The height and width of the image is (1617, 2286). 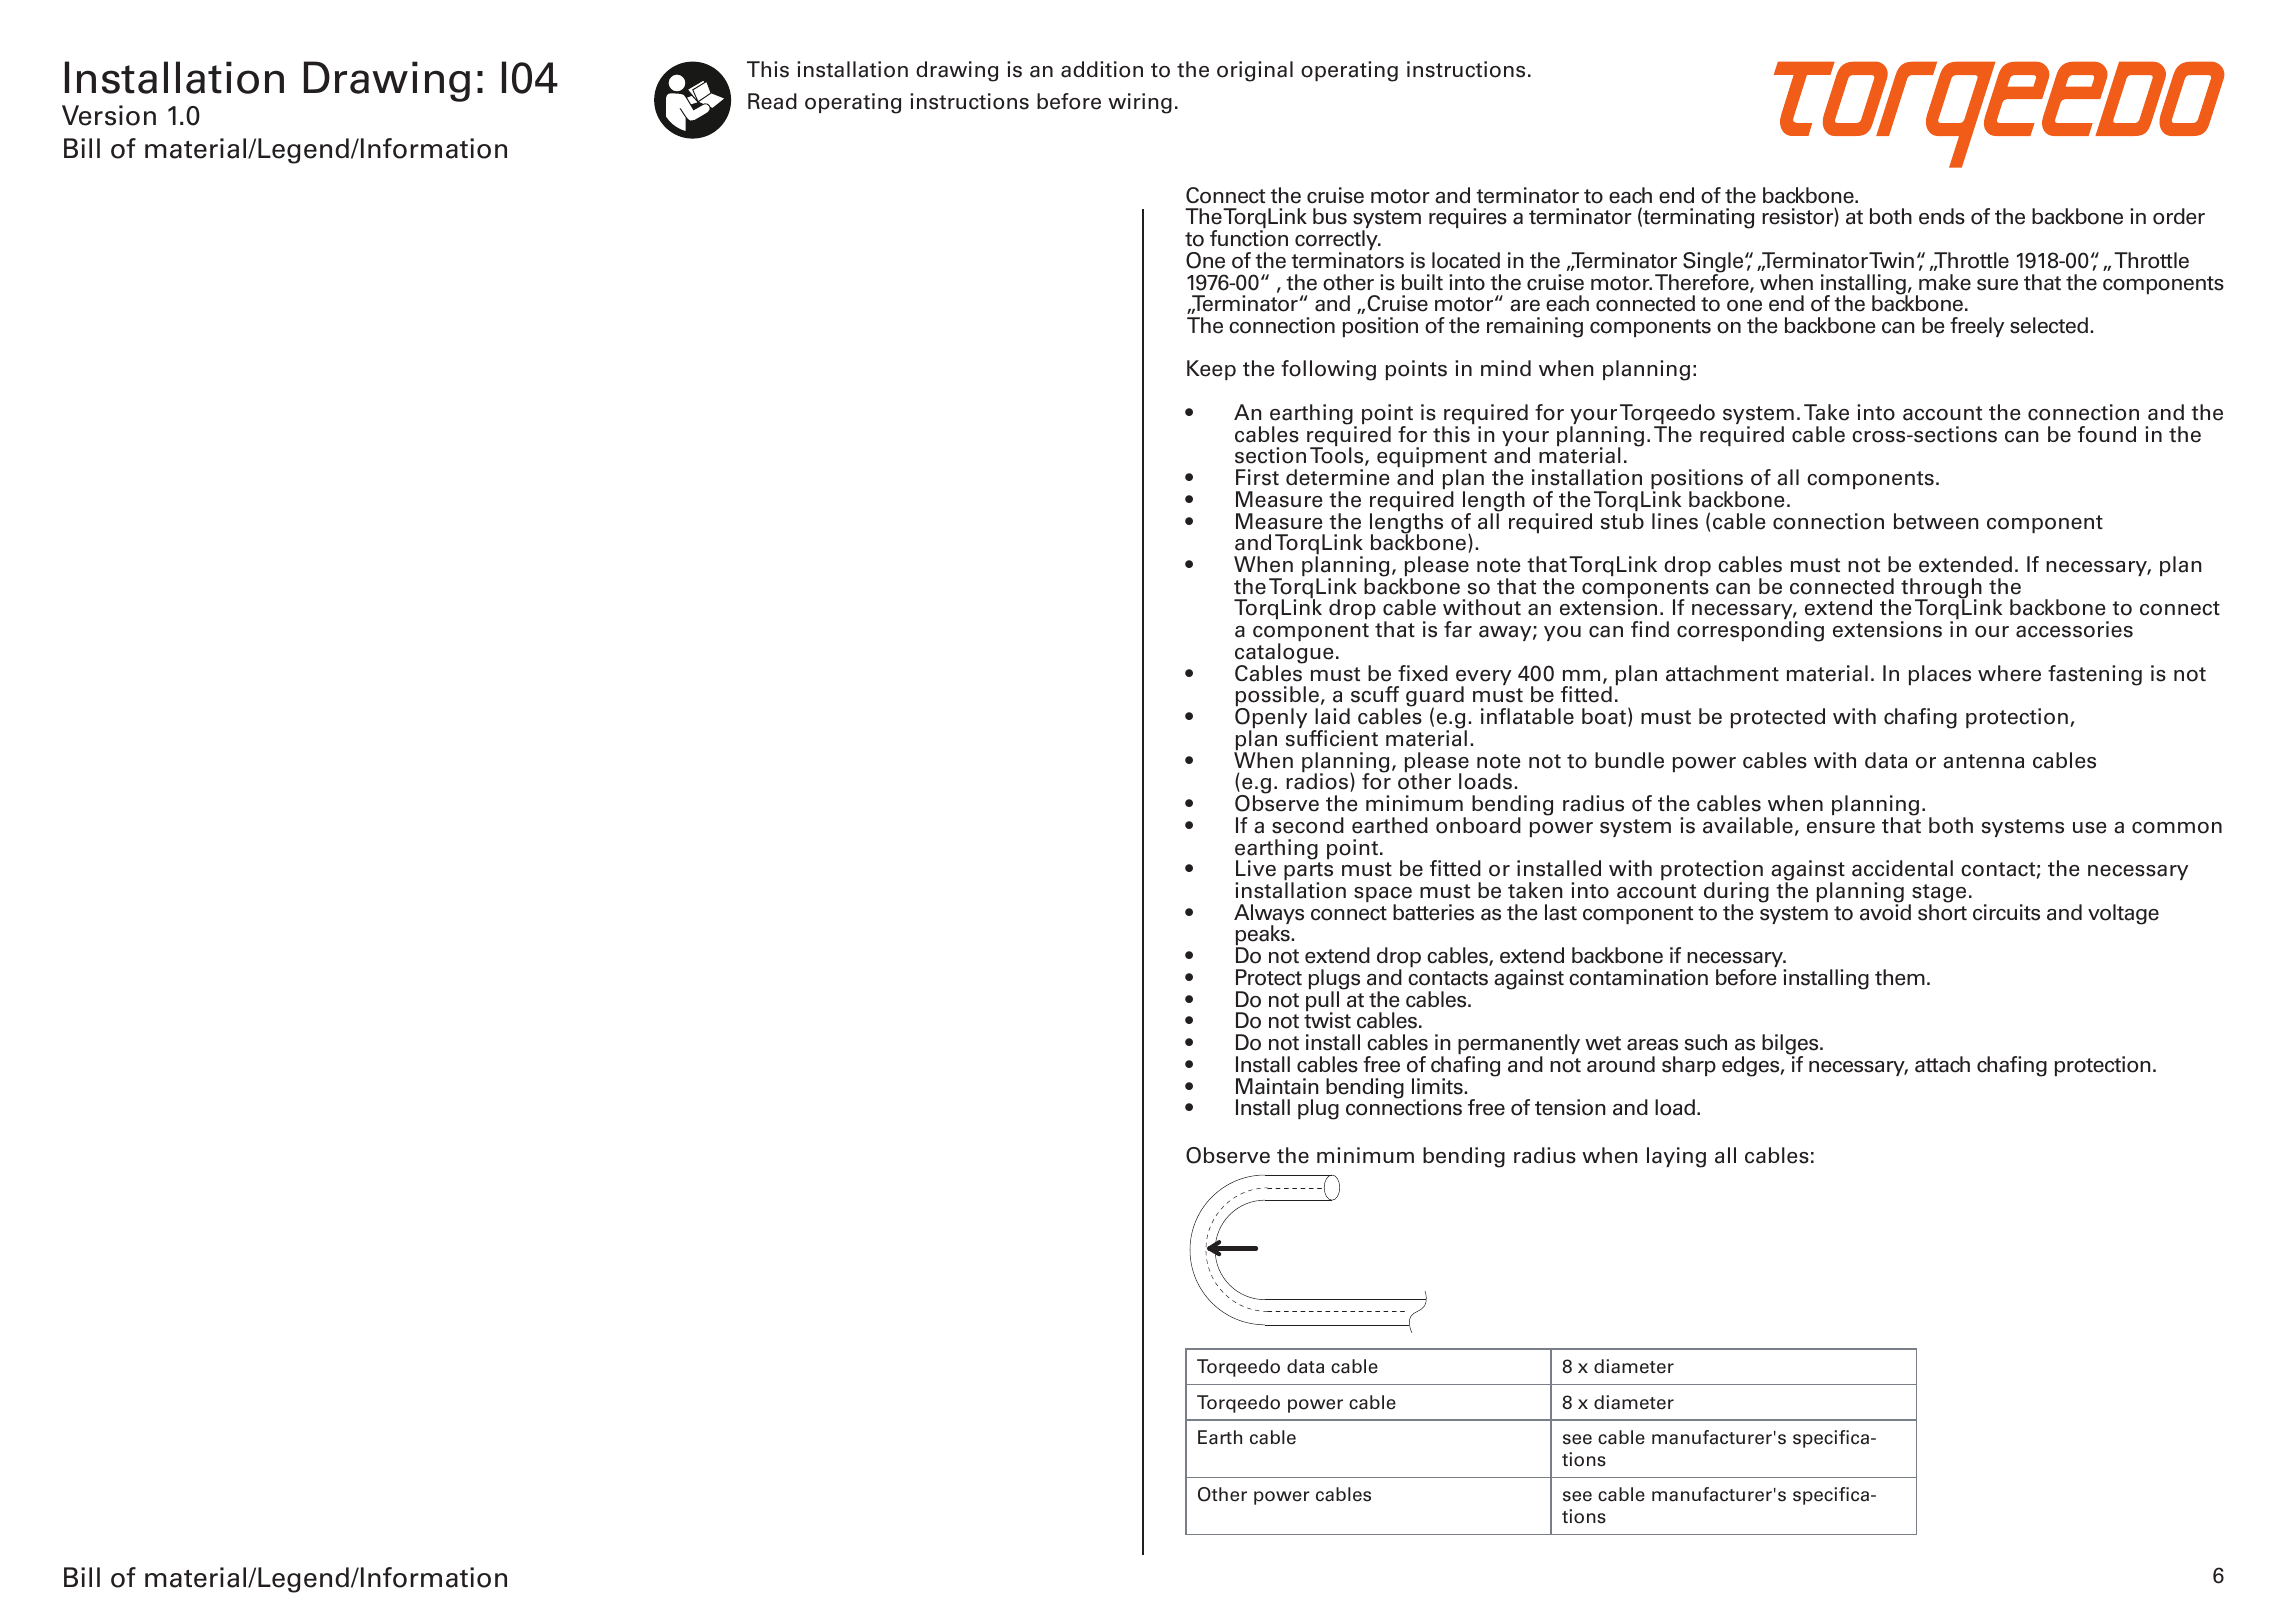 What do you see at coordinates (1942, 216) in the image?
I see `ends` at bounding box center [1942, 216].
